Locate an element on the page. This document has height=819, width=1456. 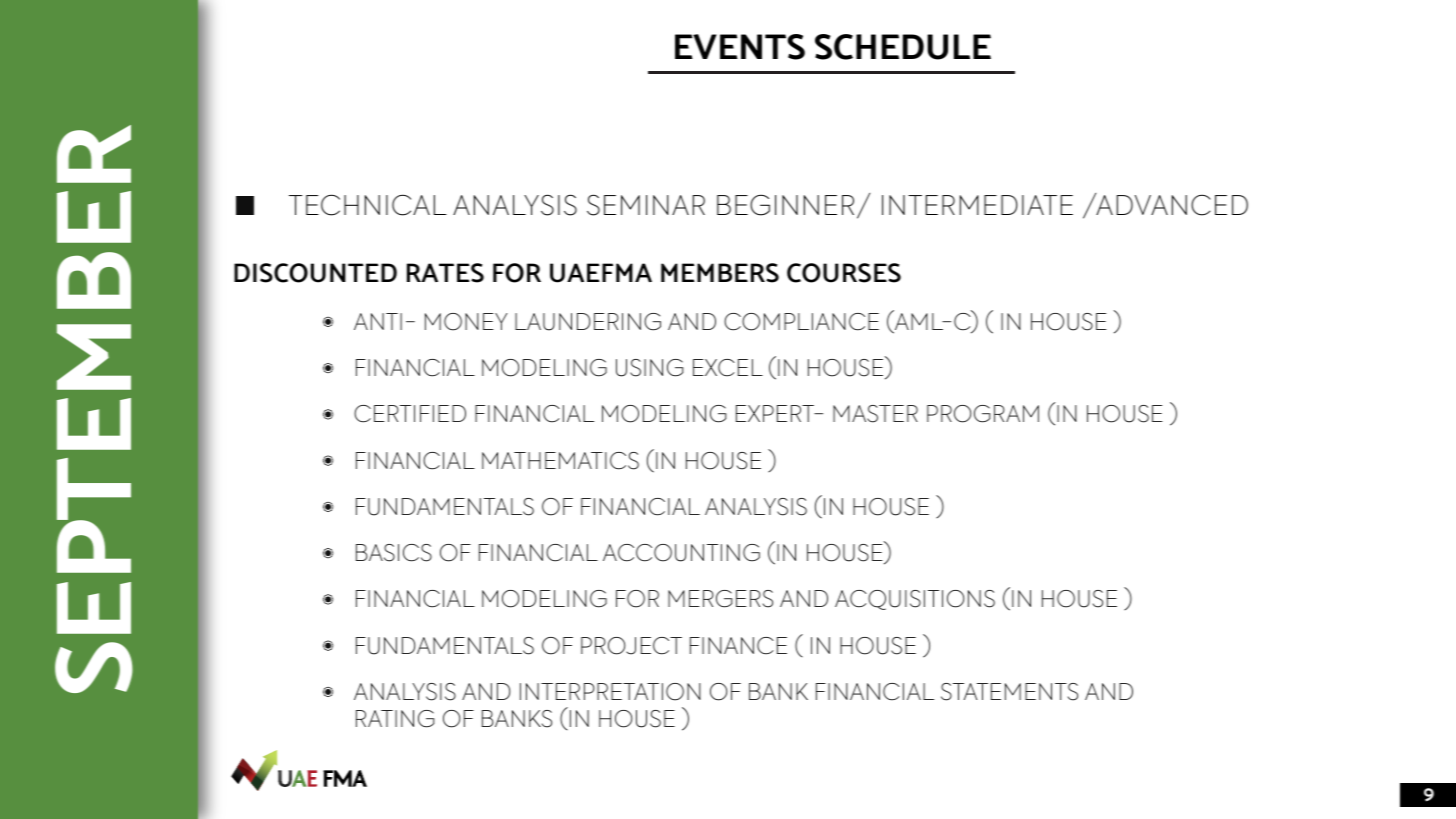
INTERMEDIATE is located at coordinates (977, 205).
